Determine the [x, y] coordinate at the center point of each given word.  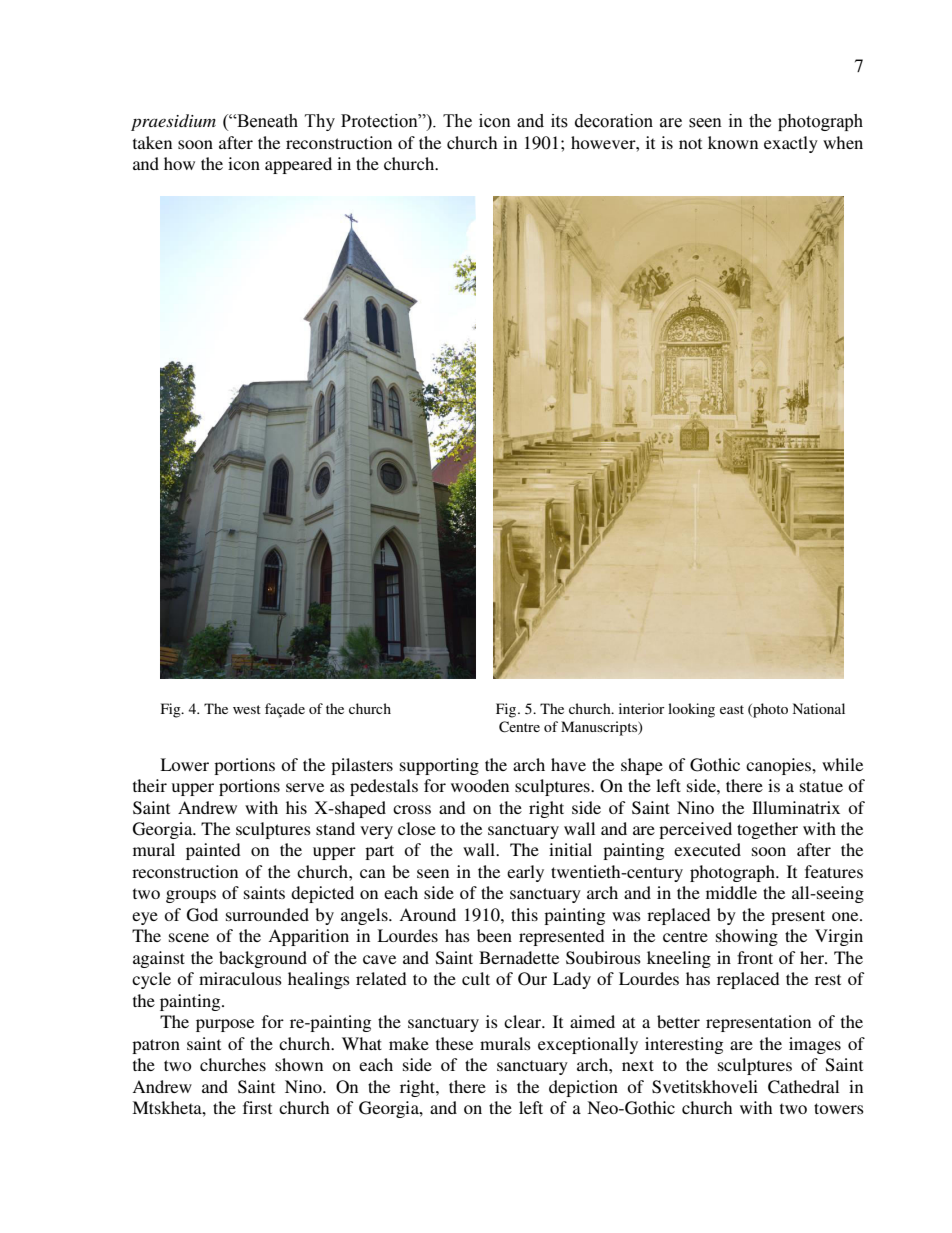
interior [642, 708]
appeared [298, 165]
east [732, 709]
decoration [614, 121]
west [247, 709]
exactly [791, 144]
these [454, 1043]
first [257, 1107]
